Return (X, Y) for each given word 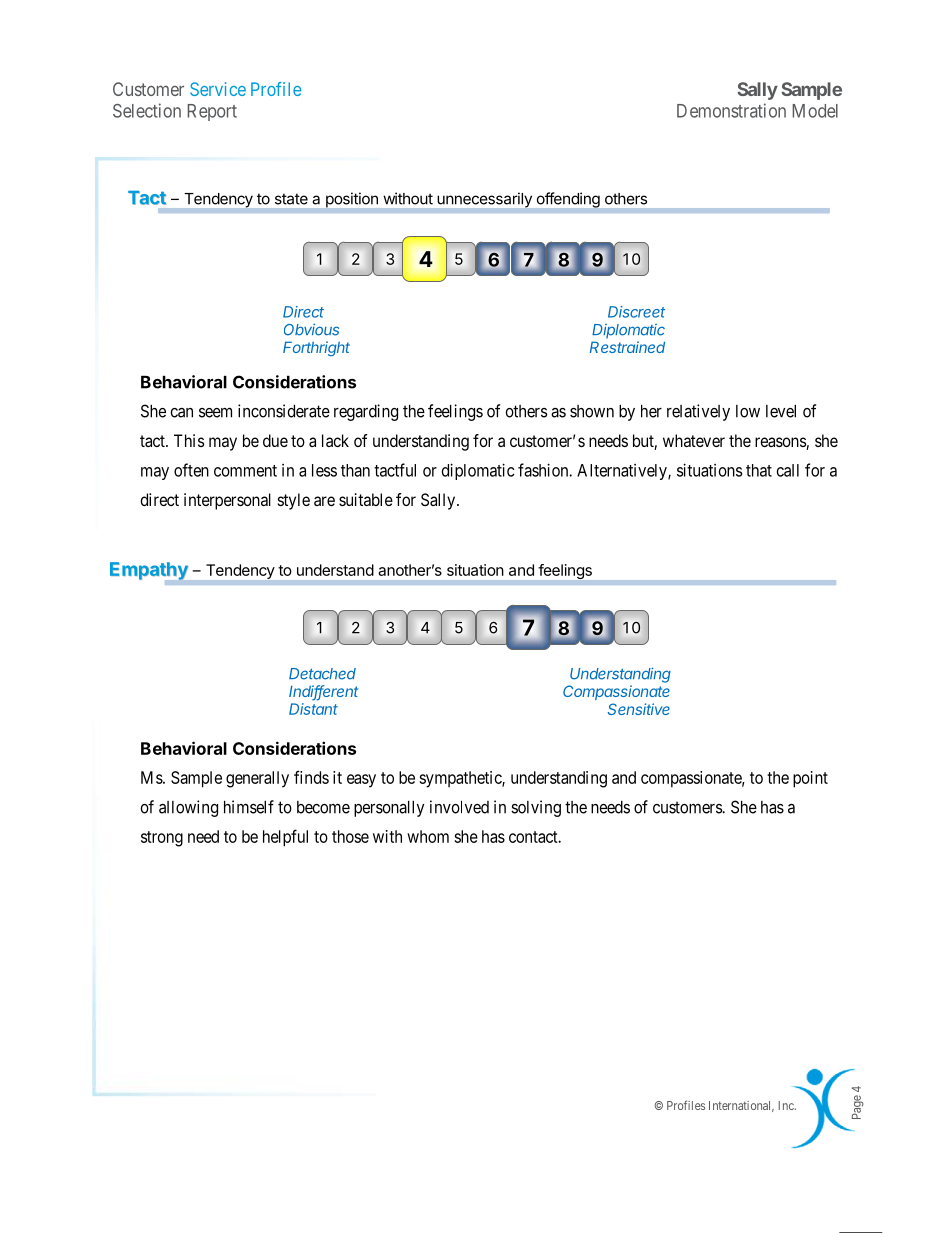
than (355, 470)
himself (249, 807)
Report (212, 112)
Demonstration (731, 110)
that (759, 470)
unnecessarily (484, 200)
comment (245, 471)
